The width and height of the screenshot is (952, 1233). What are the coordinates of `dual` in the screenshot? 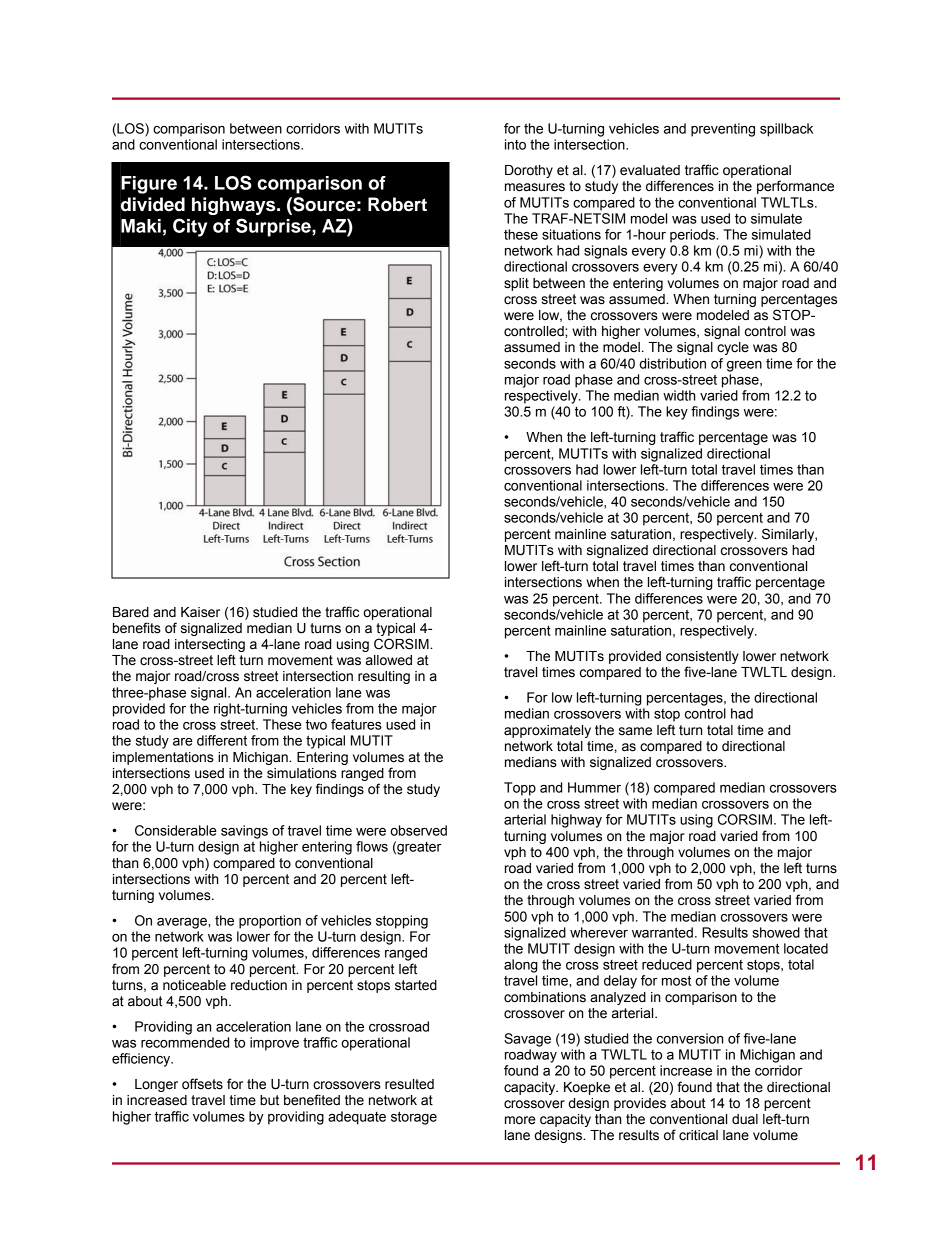 It's located at (745, 1119).
